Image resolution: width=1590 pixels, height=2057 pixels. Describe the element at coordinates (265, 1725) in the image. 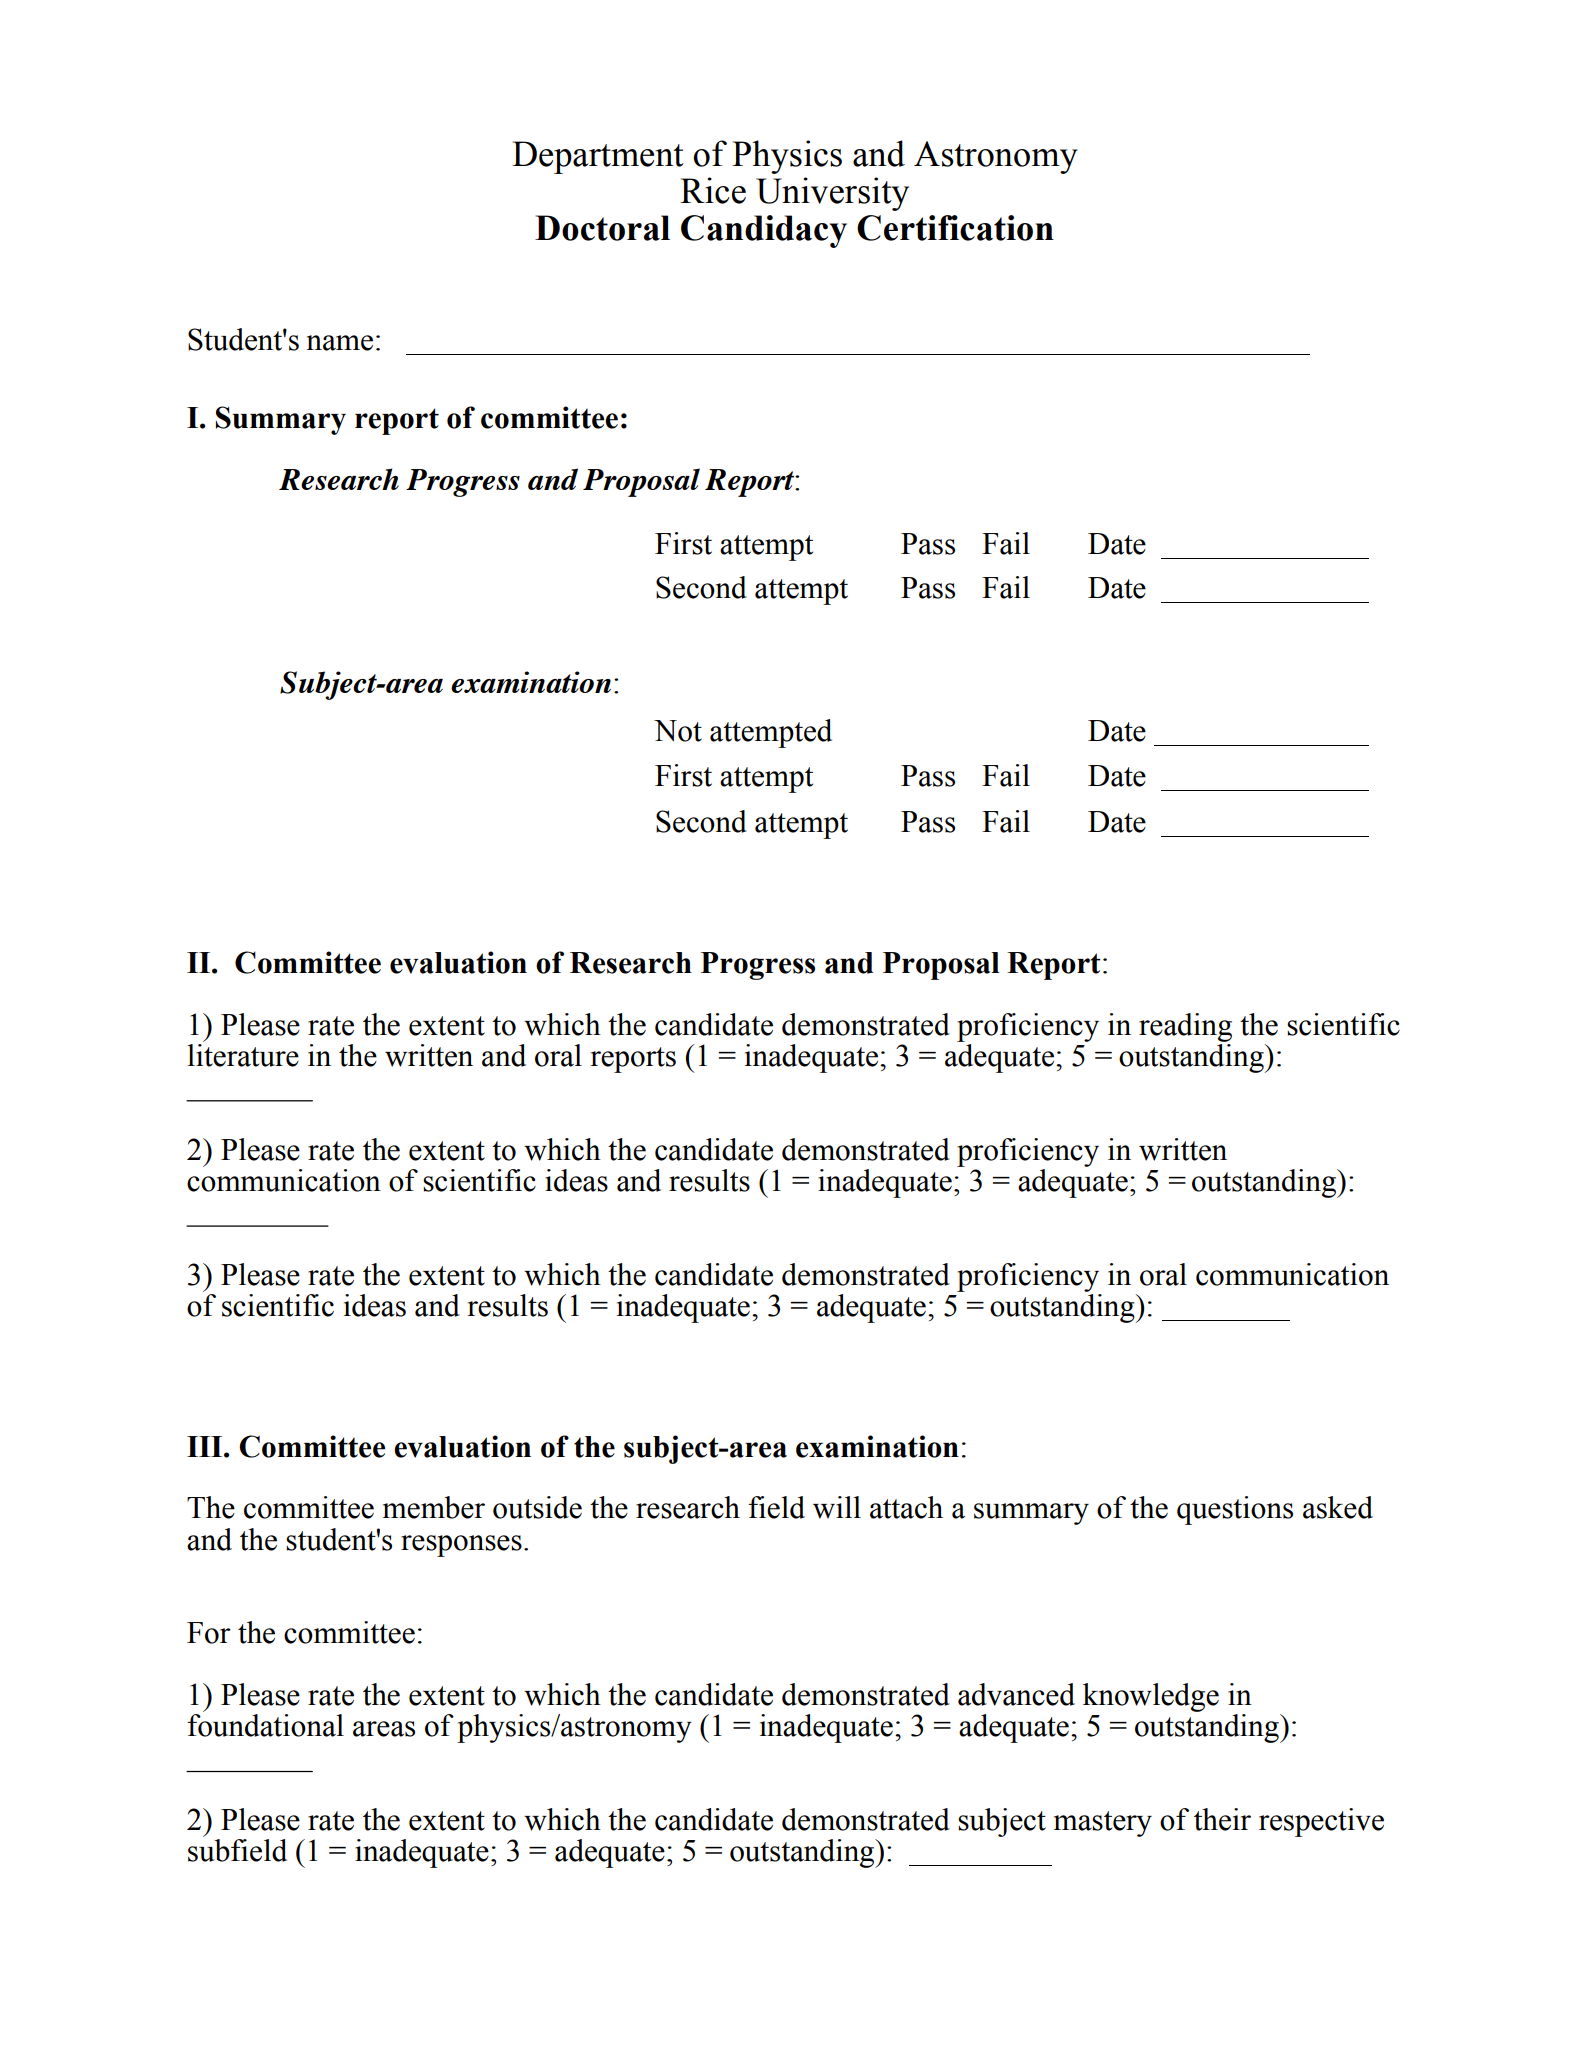

I see `foundational` at that location.
